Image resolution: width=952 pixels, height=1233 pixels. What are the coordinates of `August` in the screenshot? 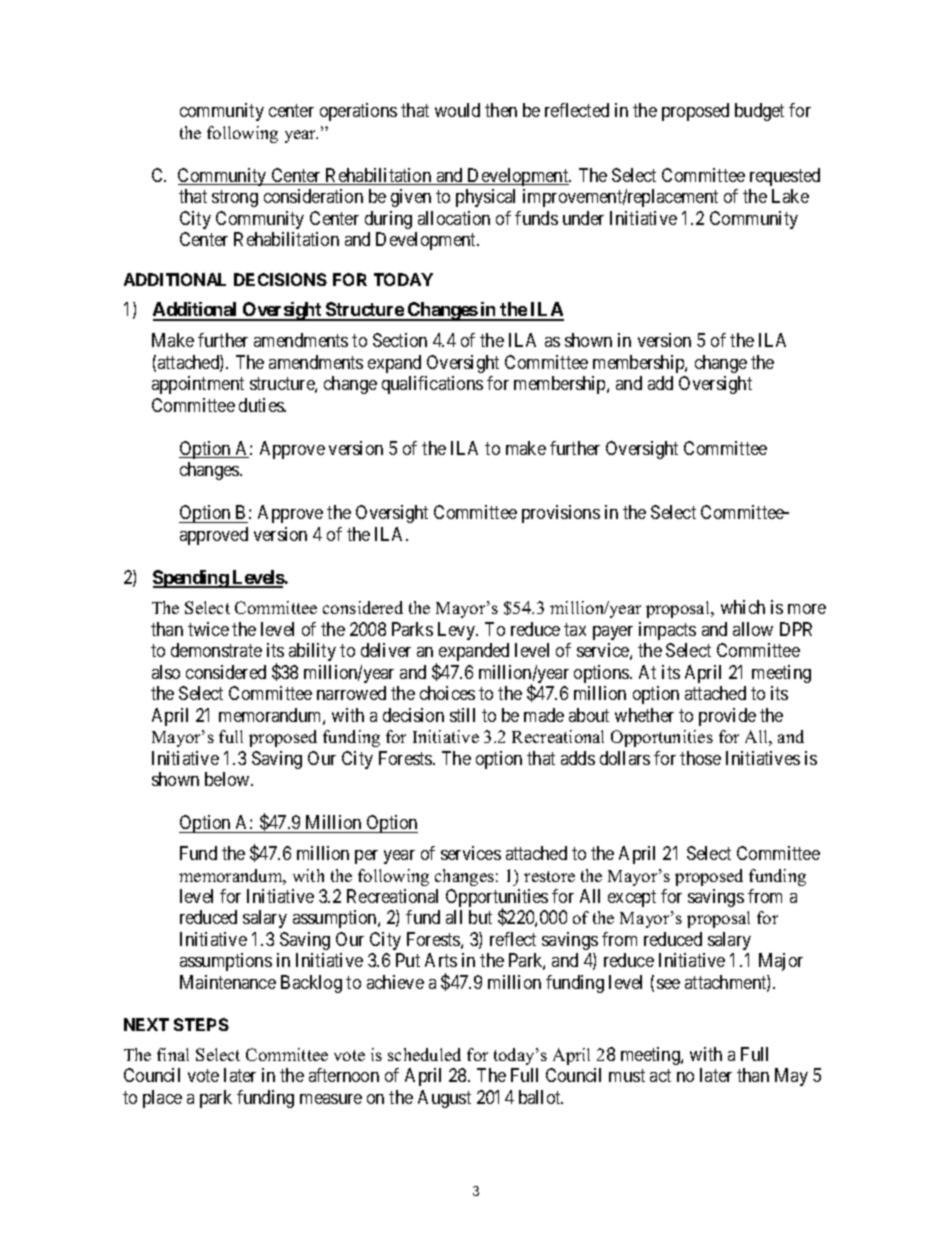 It's located at (444, 1099).
